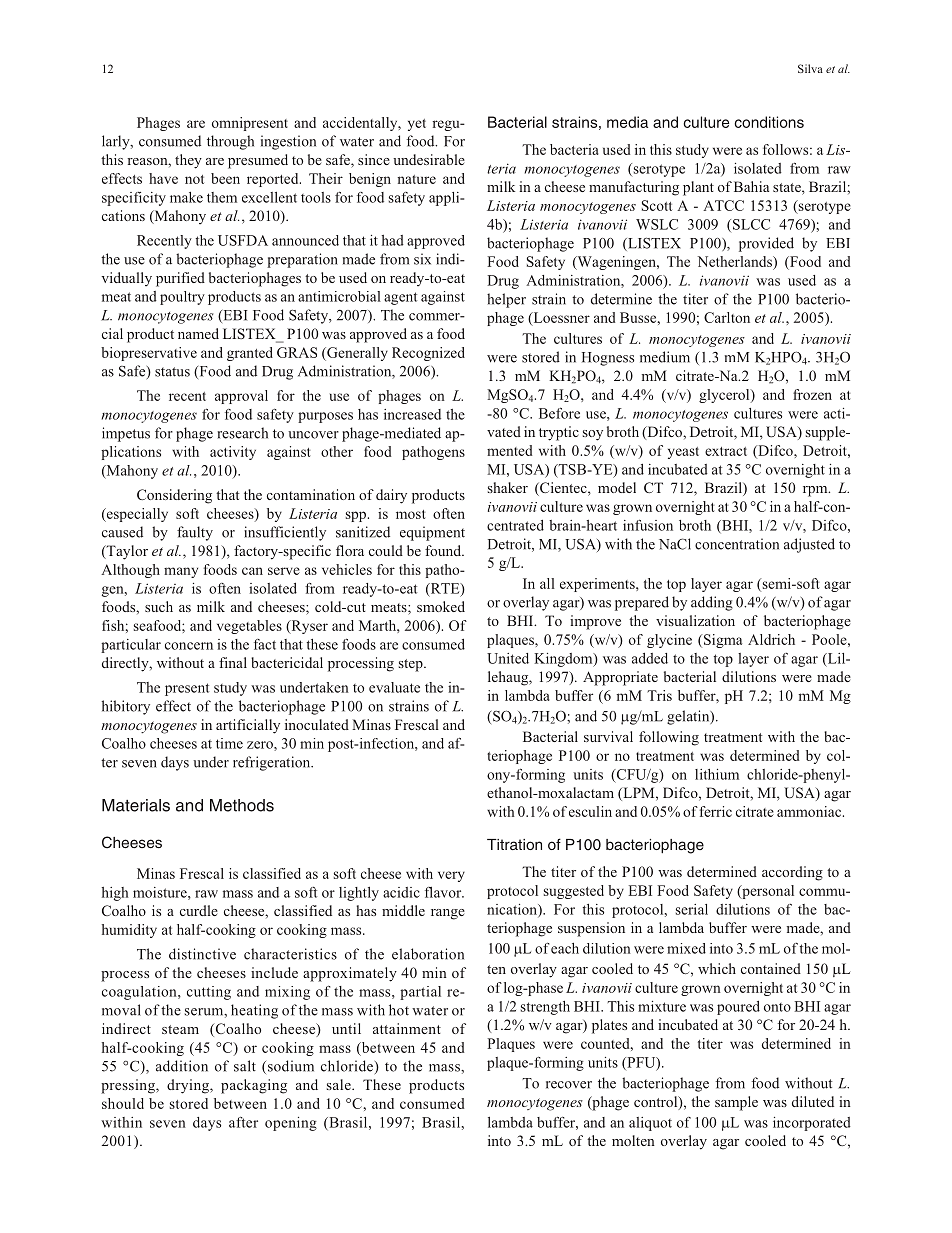 The height and width of the document is (1233, 952). Describe the element at coordinates (417, 125) in the document. I see `yet` at that location.
